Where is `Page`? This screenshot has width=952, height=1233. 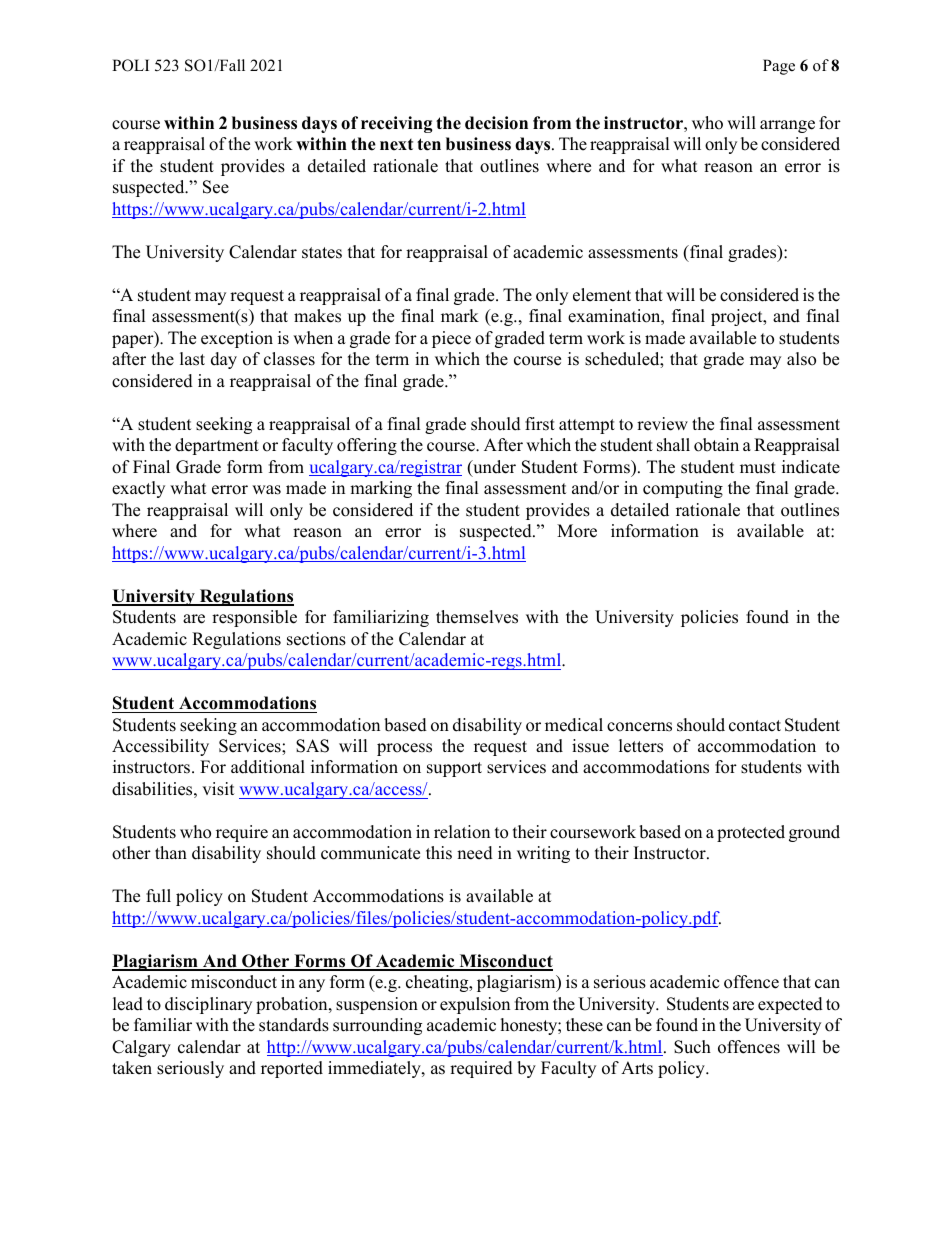 Page is located at coordinates (779, 67).
